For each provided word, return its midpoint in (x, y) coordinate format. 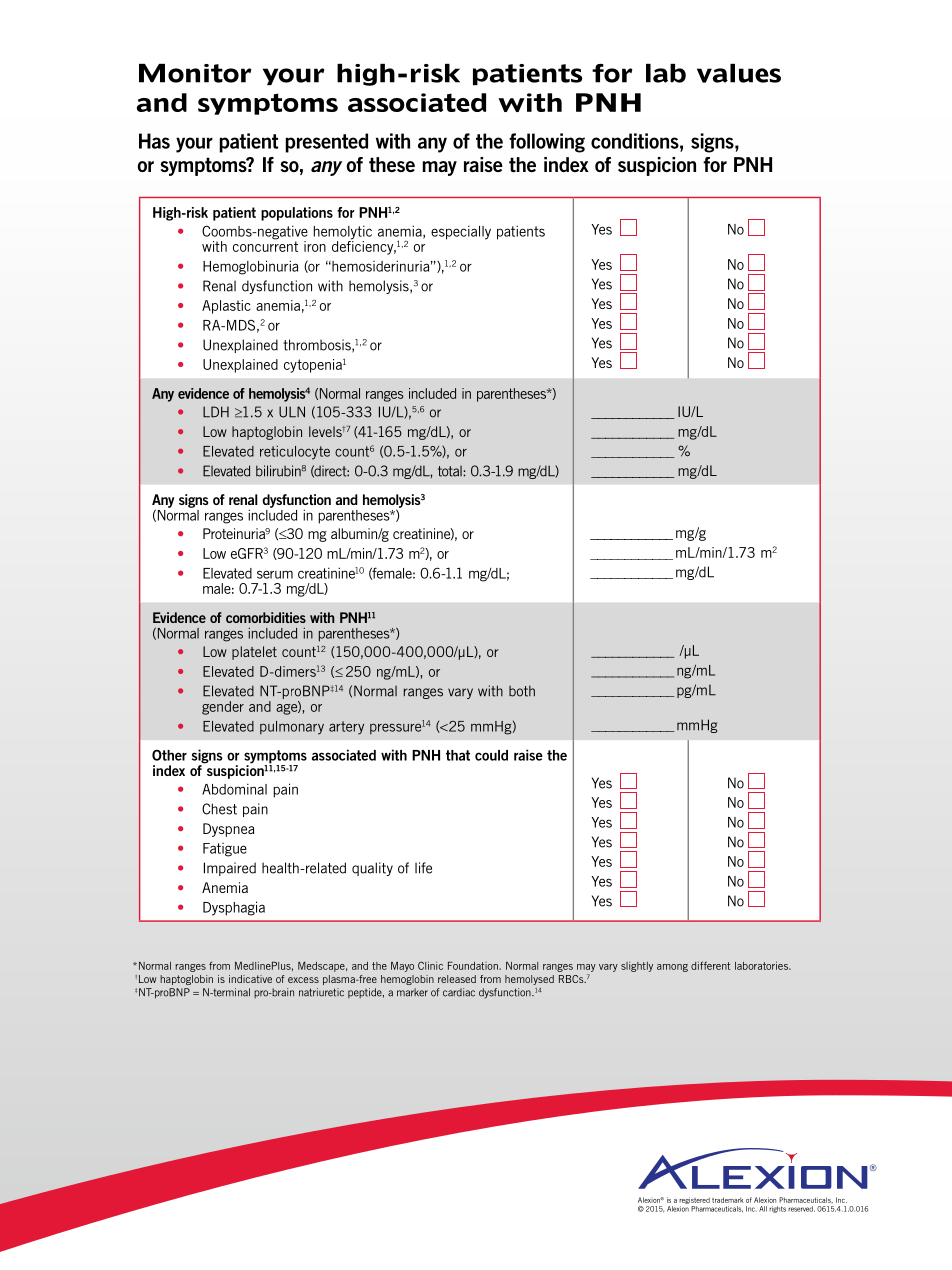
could (491, 755)
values (739, 73)
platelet (254, 653)
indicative (250, 979)
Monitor (195, 73)
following (547, 143)
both (522, 691)
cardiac (459, 992)
